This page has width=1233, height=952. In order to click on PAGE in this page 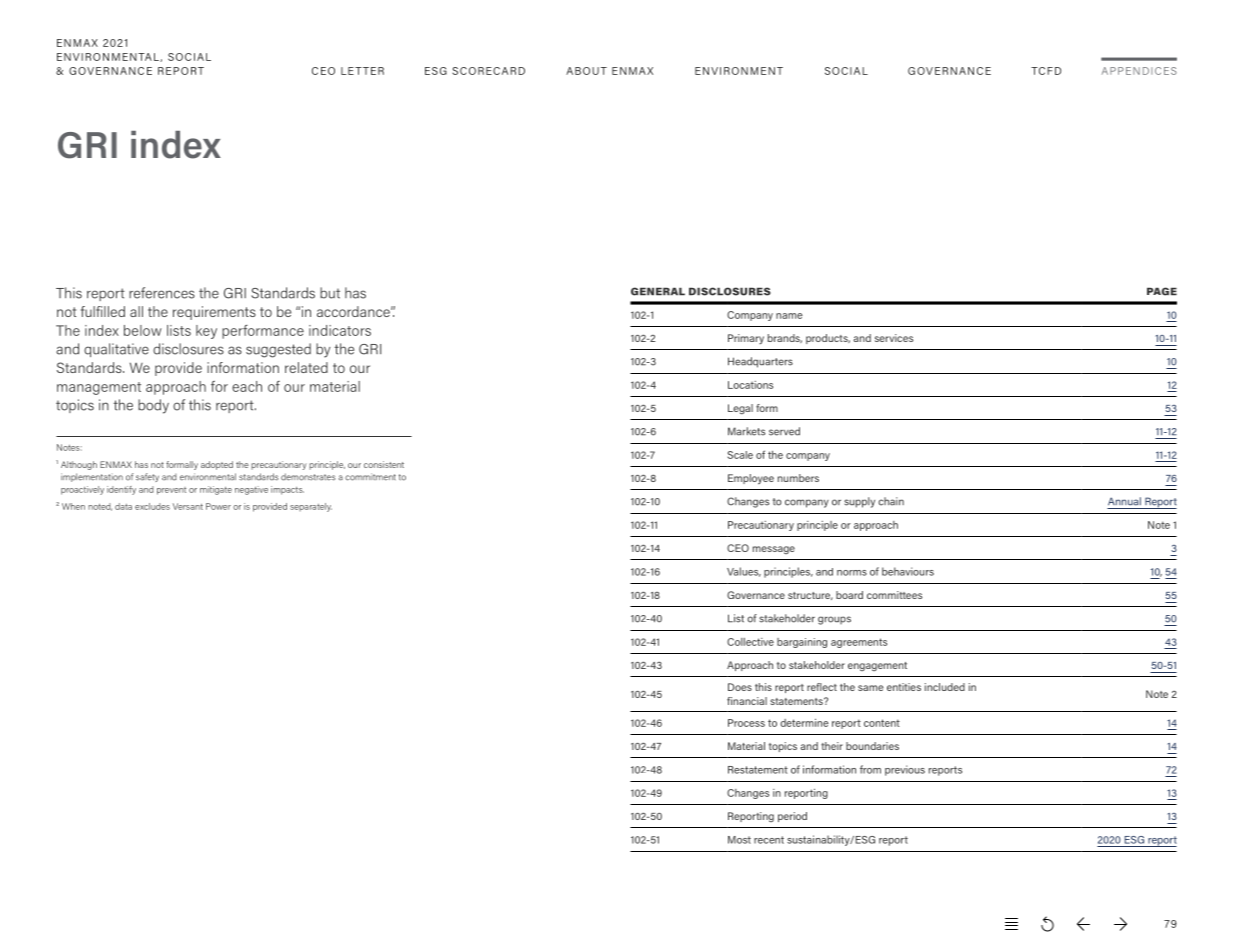, I will do `click(1162, 291)`.
